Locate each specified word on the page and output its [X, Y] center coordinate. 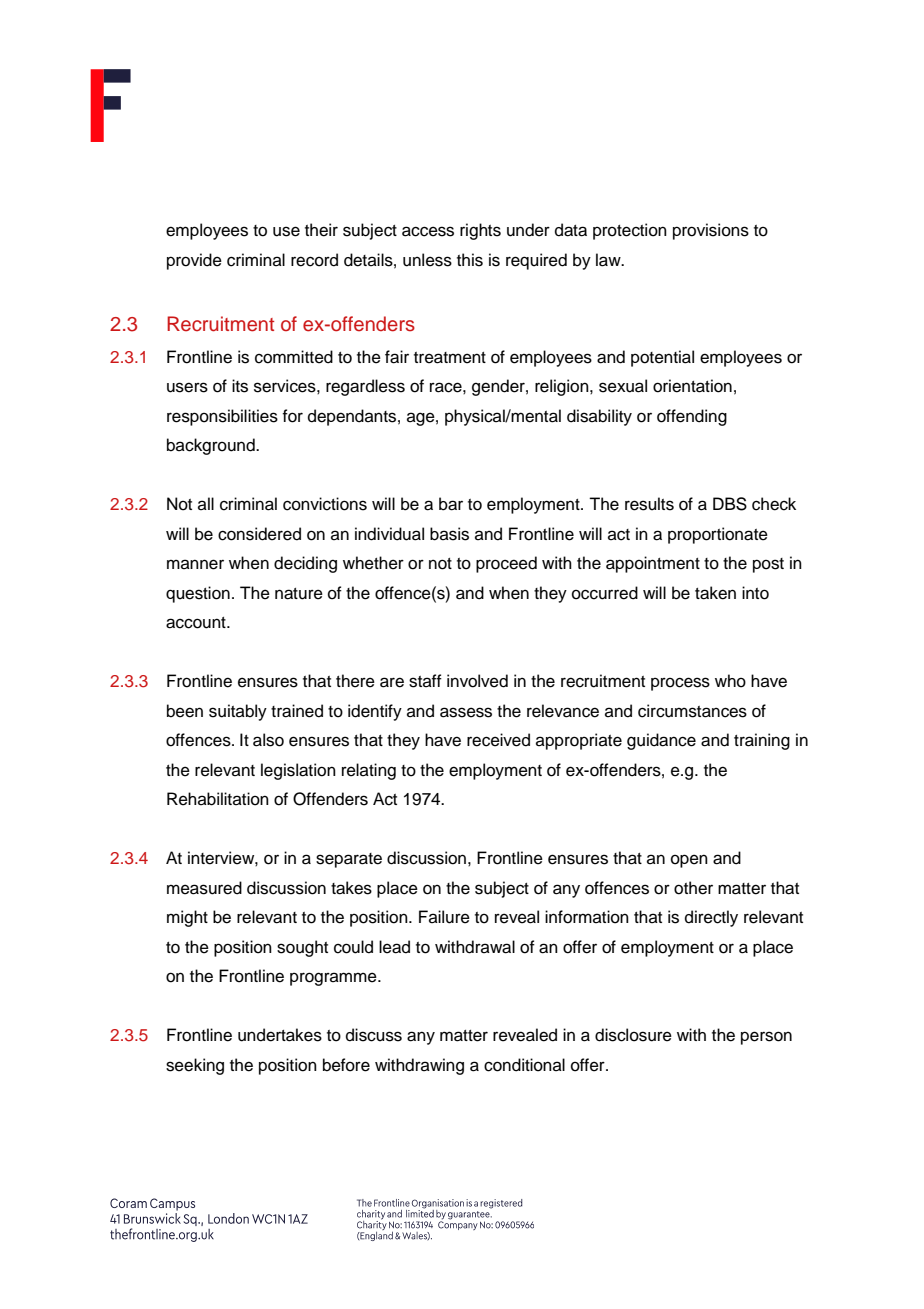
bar [451, 504]
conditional [524, 1065]
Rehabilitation [218, 799]
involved [477, 681]
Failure [444, 917]
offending [692, 417]
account [197, 623]
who [730, 681]
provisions [711, 231]
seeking [195, 1066]
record [314, 260]
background [212, 446]
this [470, 260]
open [689, 861]
